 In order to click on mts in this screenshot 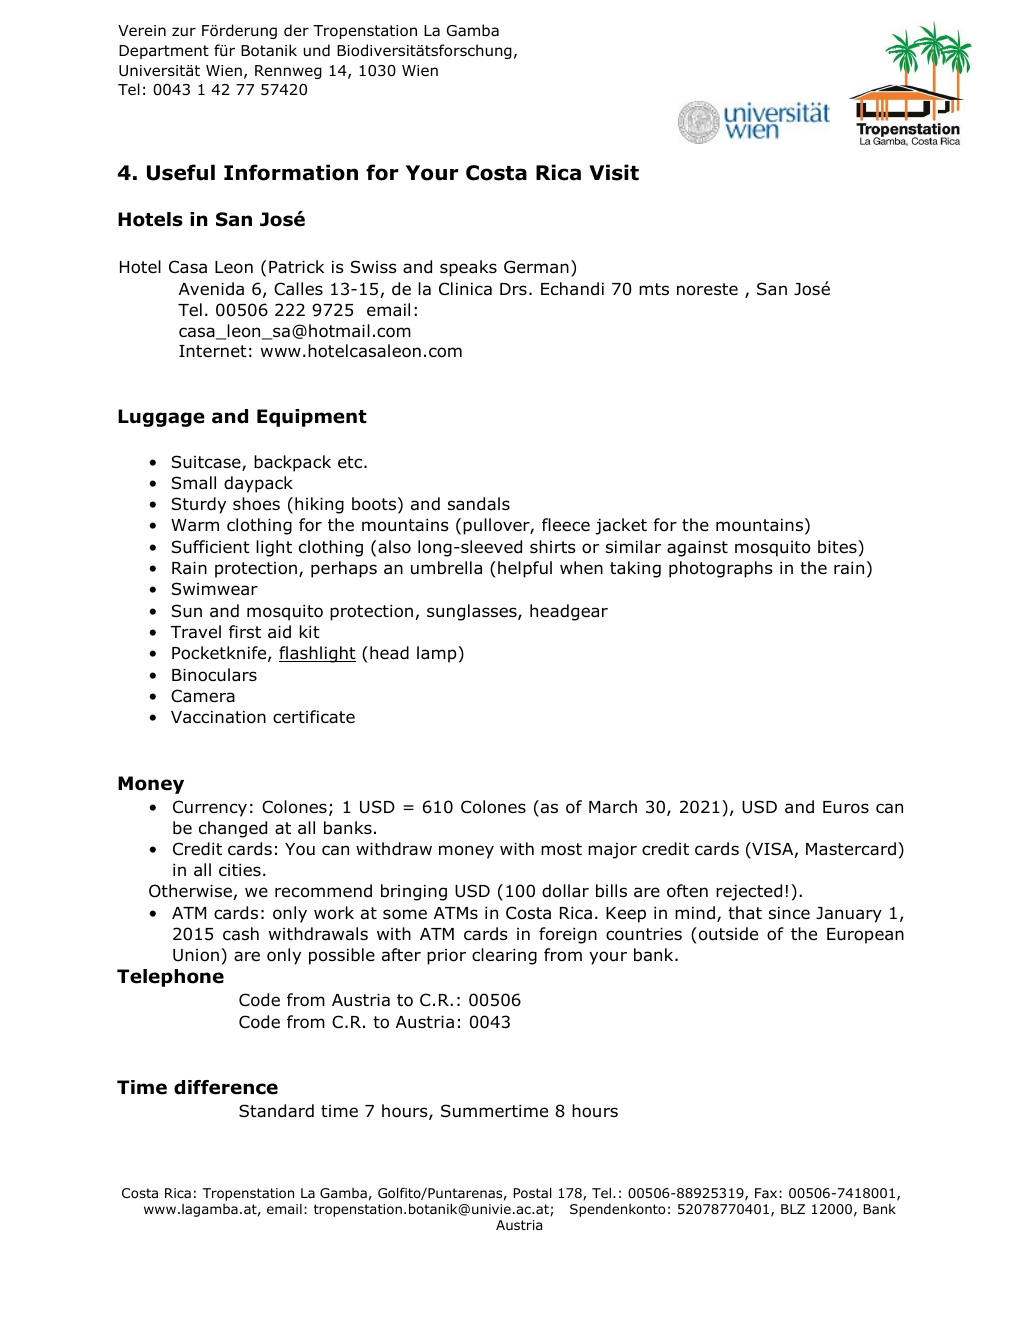, I will do `click(654, 289)`.
